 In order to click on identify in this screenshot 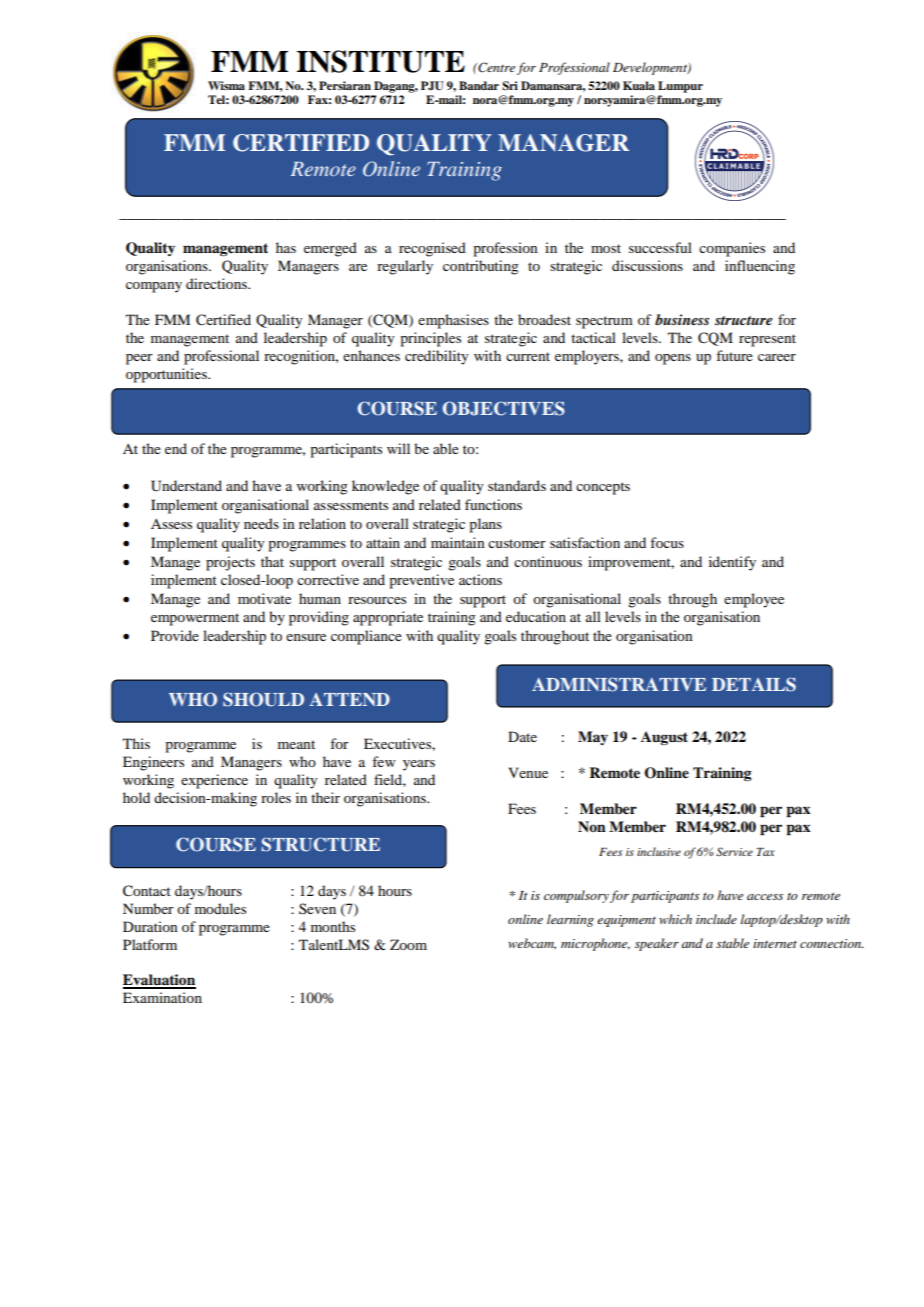, I will do `click(732, 563)`.
